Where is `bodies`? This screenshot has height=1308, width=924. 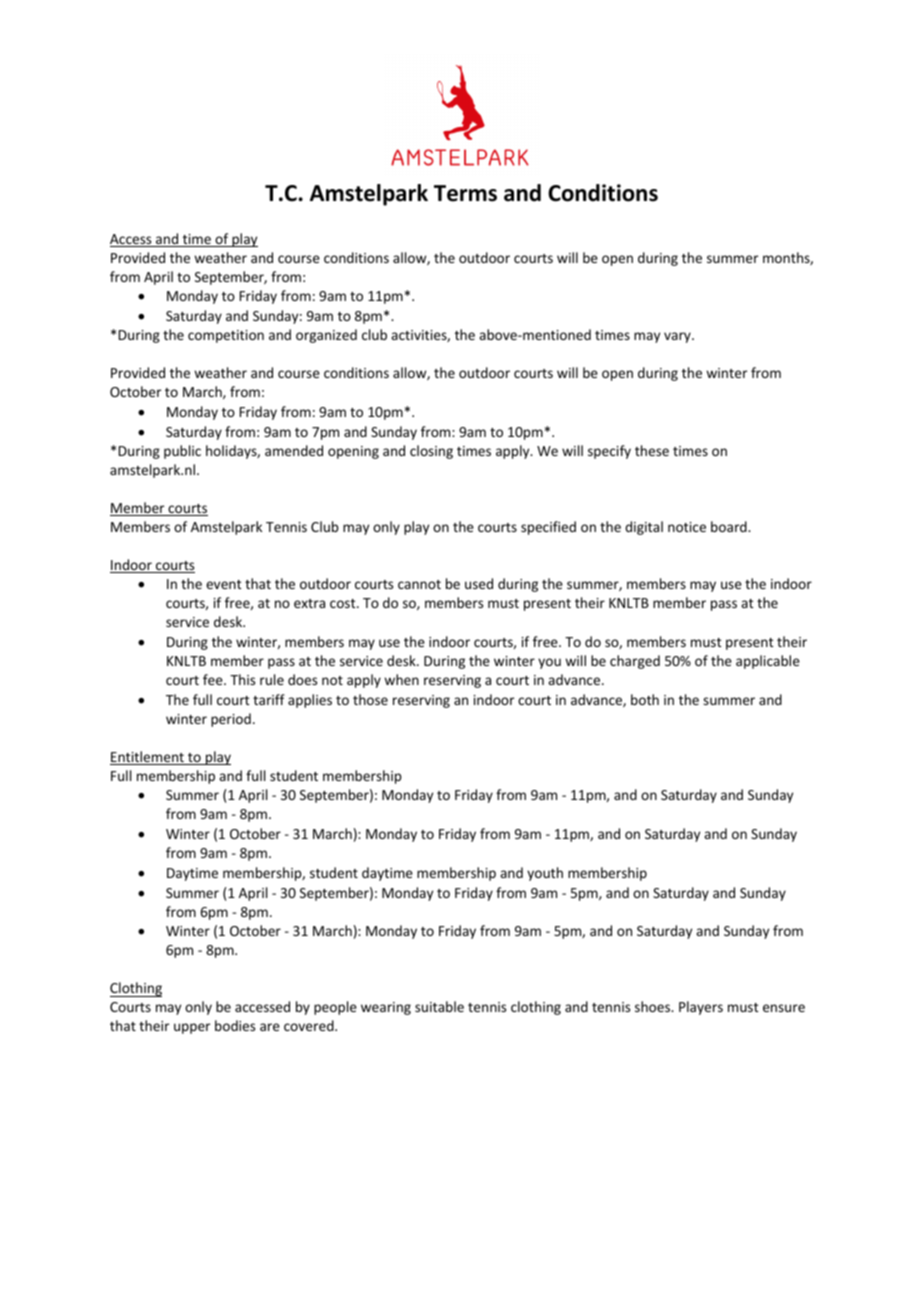 bodies is located at coordinates (235, 1025).
